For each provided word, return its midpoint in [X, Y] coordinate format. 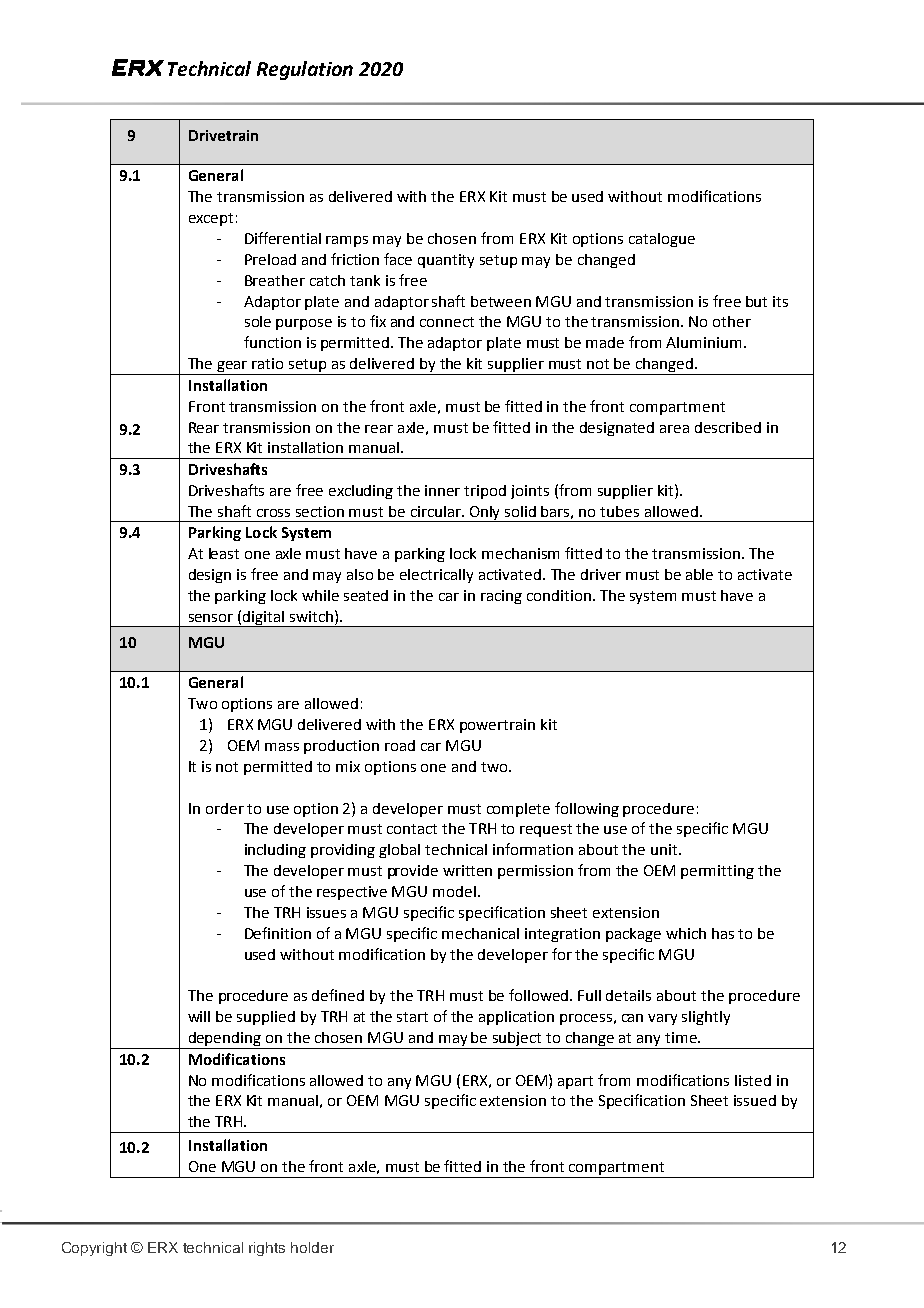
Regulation [305, 70]
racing [501, 597]
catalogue [662, 240]
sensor [211, 618]
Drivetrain [223, 135]
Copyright [94, 1249]
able [699, 574]
